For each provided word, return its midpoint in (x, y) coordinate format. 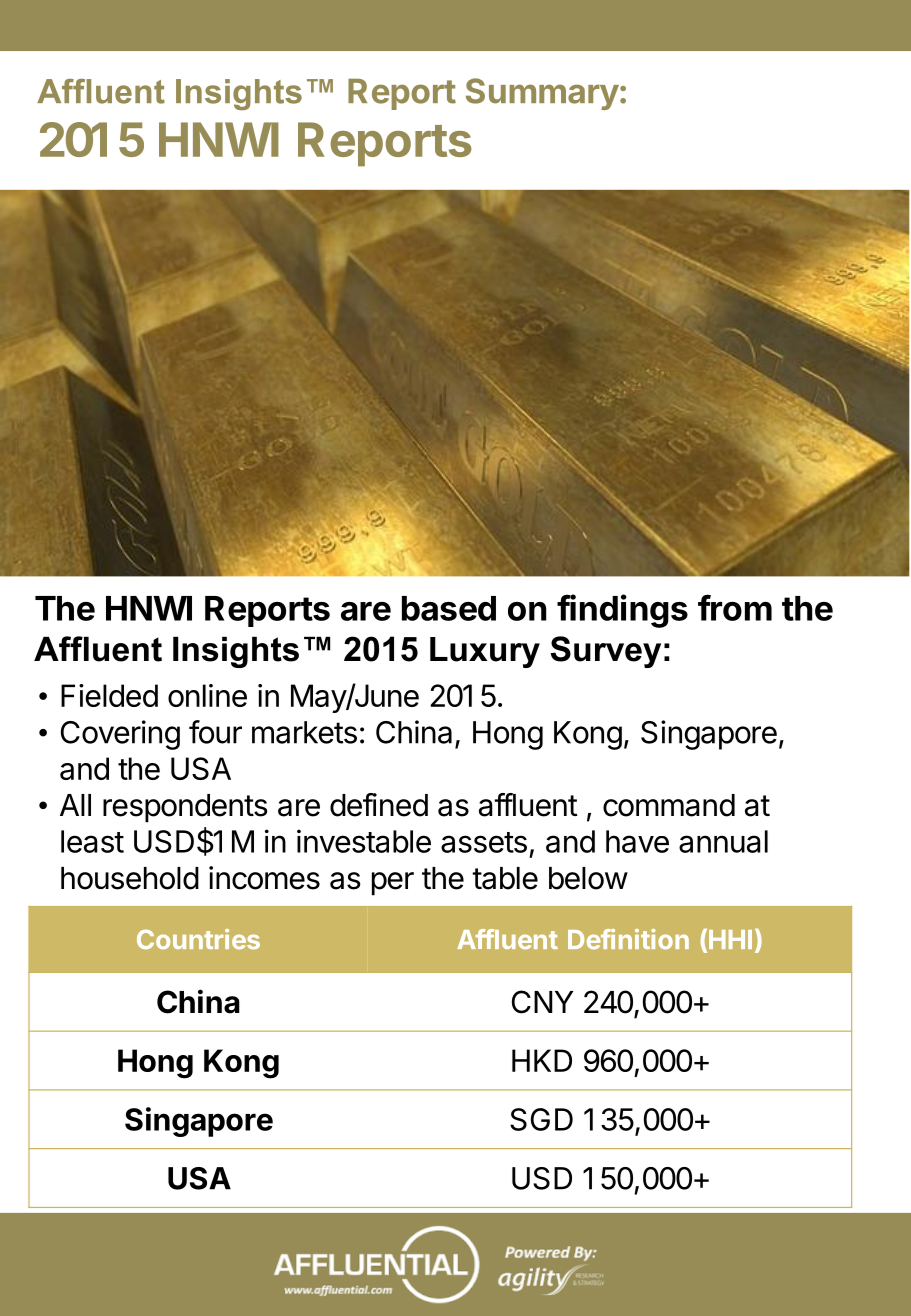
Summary (542, 94)
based (449, 608)
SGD (541, 1119)
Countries (198, 939)
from (735, 607)
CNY (543, 1002)
